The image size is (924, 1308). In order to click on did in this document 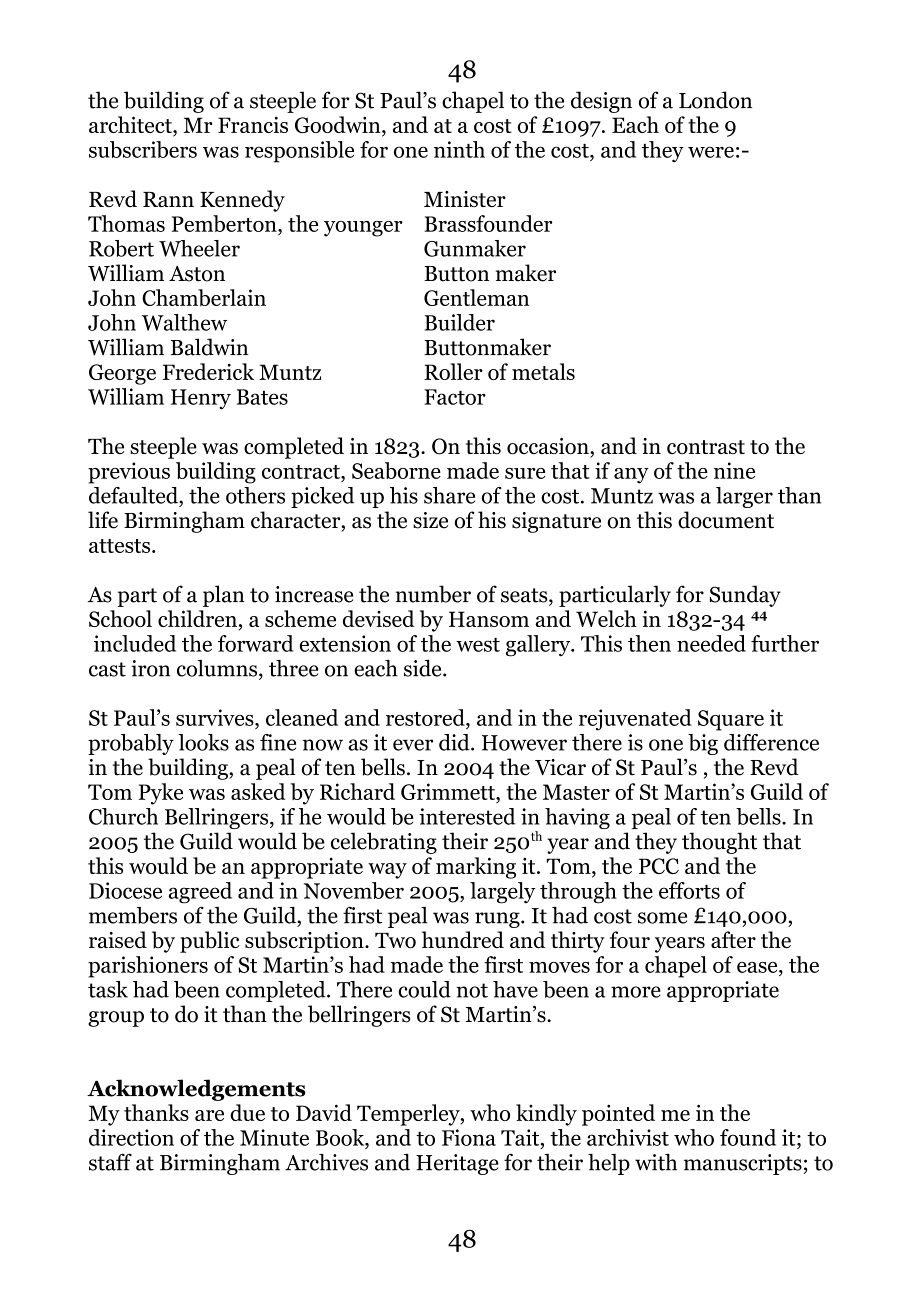, I will do `click(455, 742)`.
